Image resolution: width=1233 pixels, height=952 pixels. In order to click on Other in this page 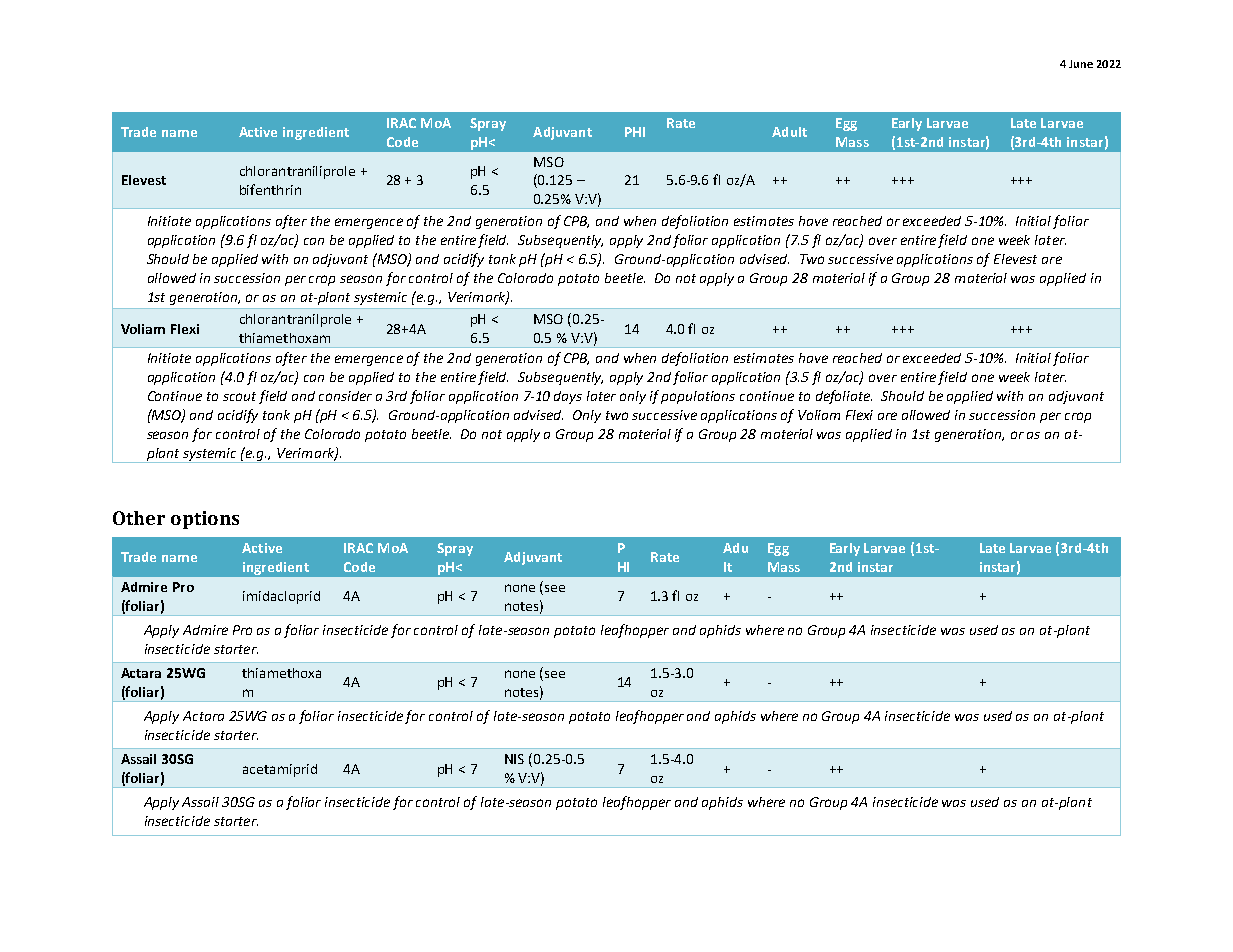, I will do `click(139, 518)`.
